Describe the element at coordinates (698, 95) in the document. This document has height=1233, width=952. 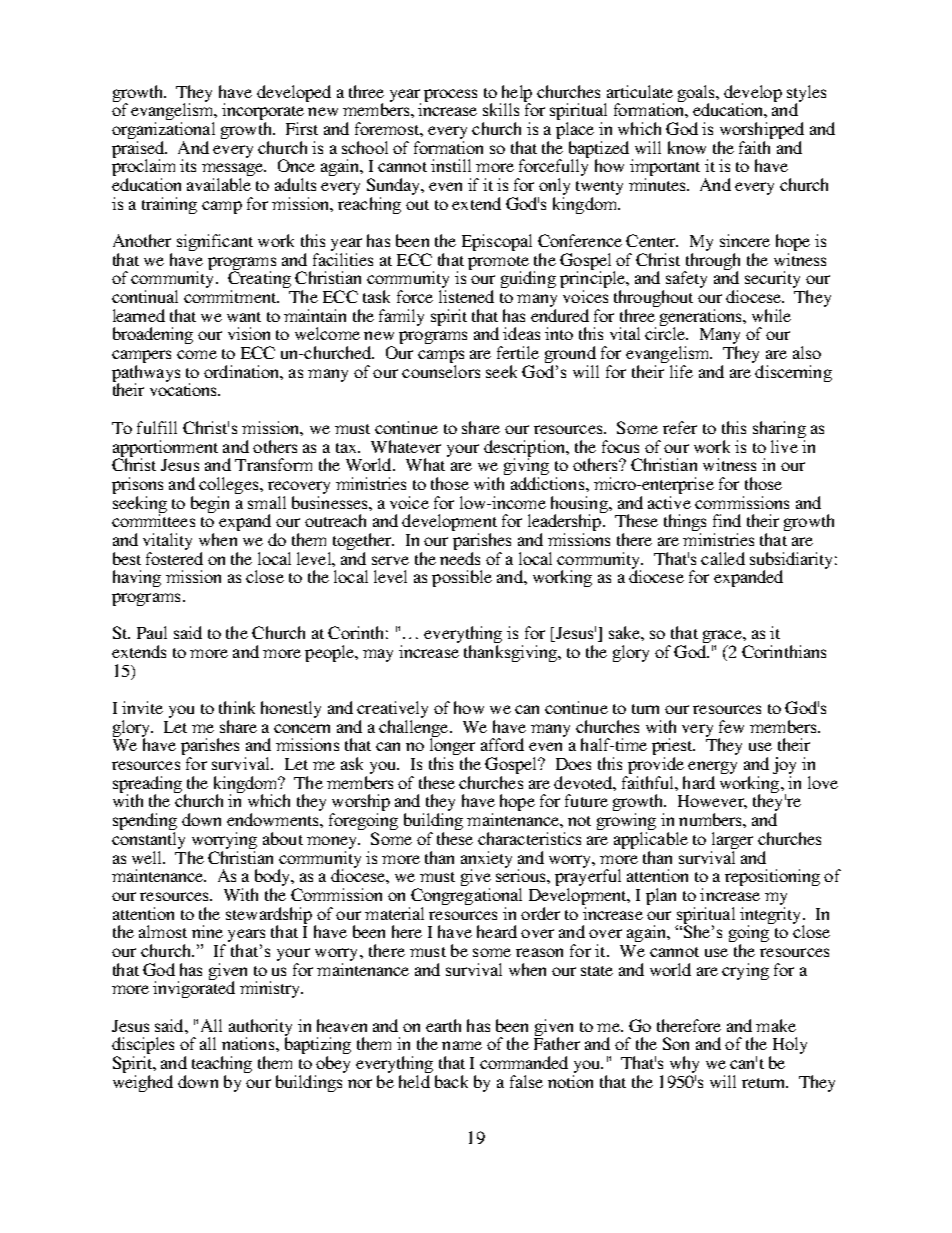
I see `goals` at that location.
